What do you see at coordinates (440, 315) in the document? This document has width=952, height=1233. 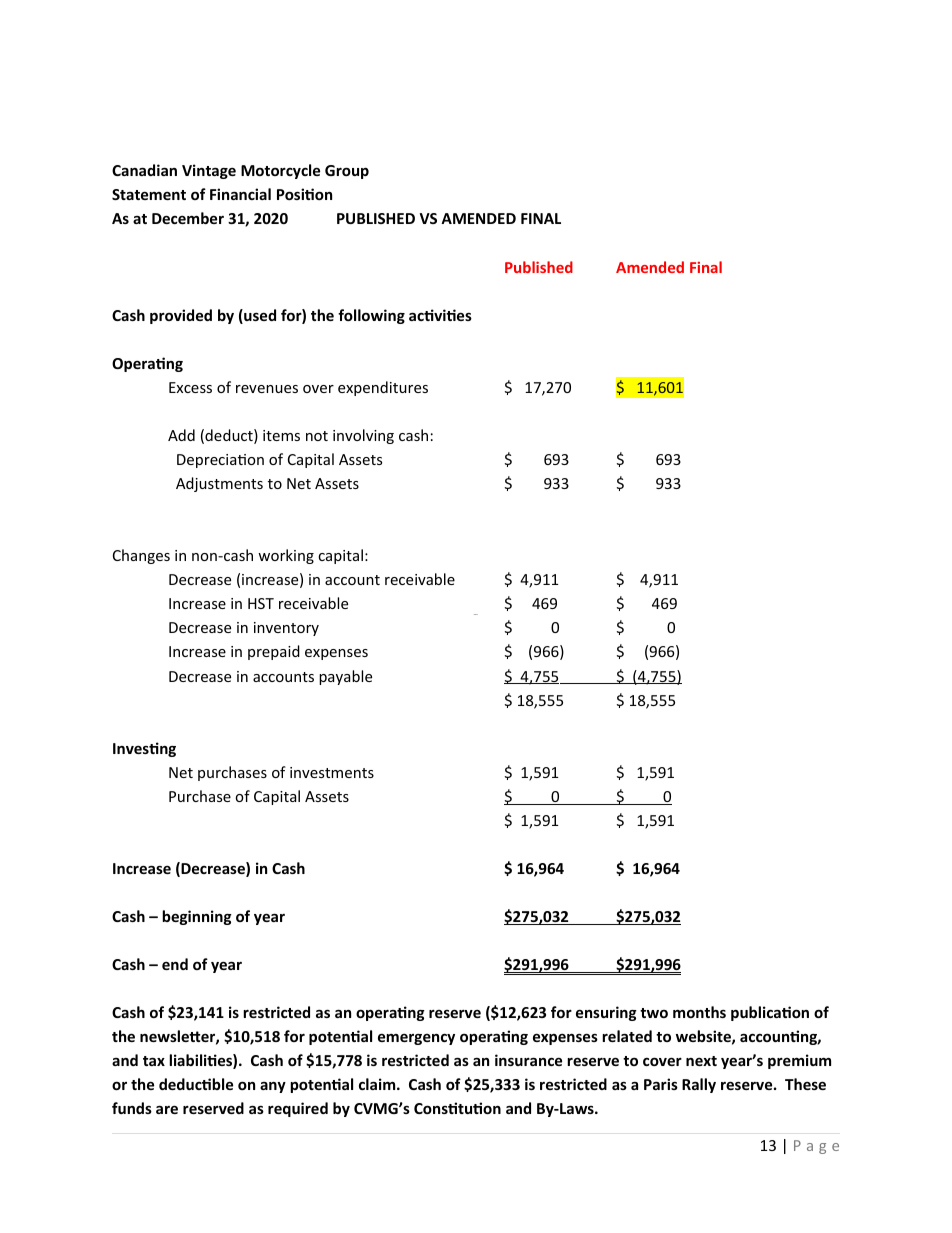 I see `activities` at bounding box center [440, 315].
